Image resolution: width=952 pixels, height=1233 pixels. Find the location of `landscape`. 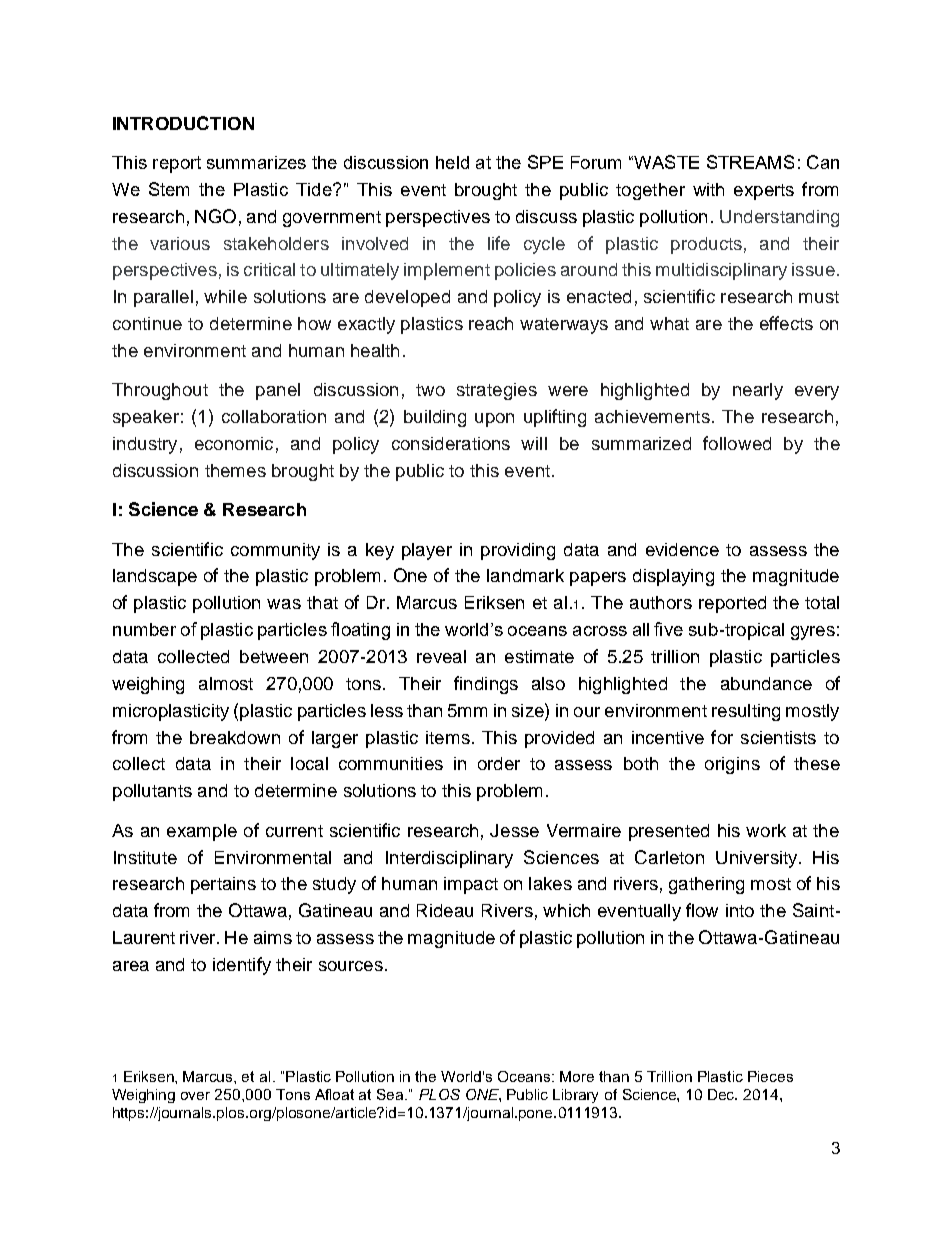

landscape is located at coordinates (155, 577).
